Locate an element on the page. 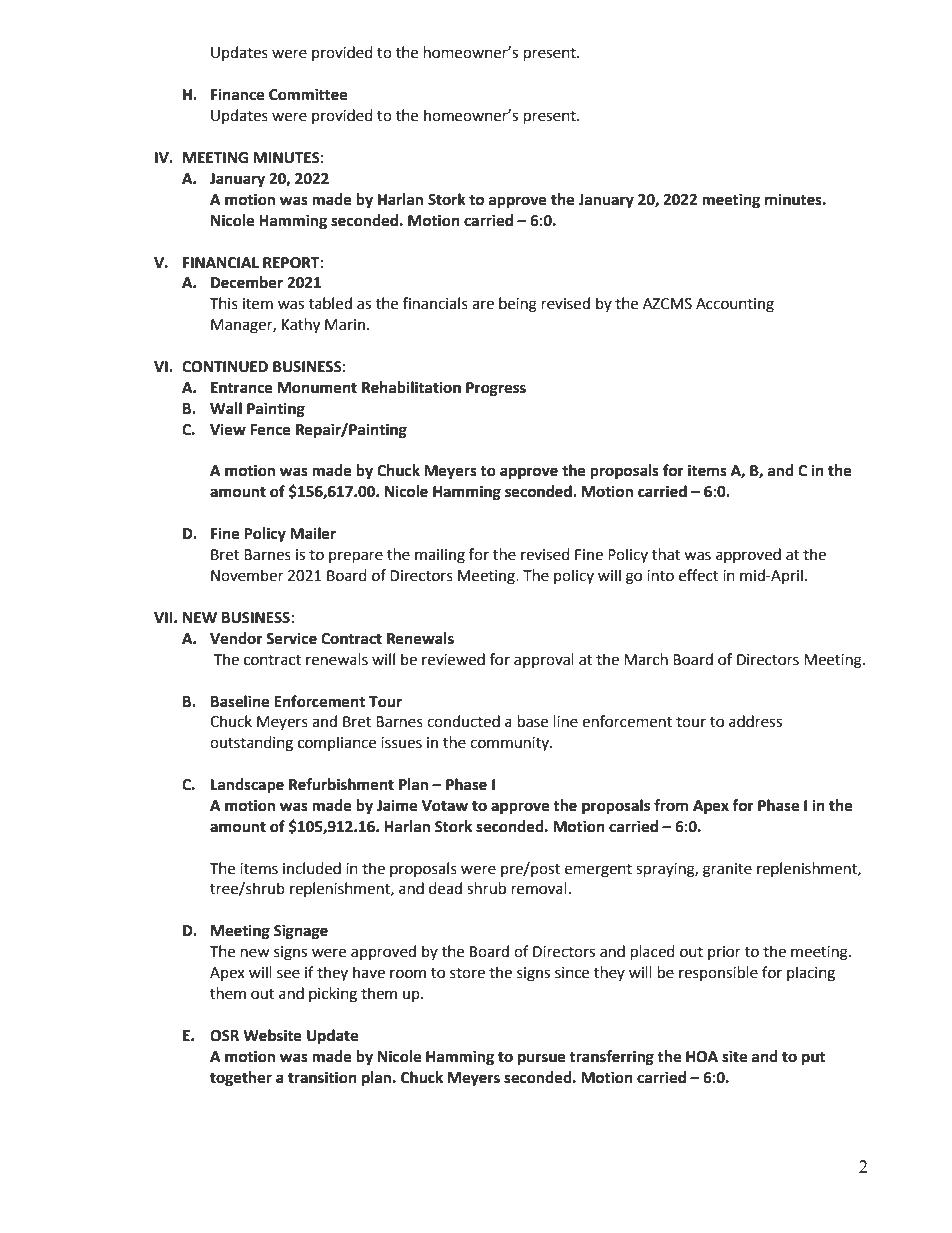  from is located at coordinates (671, 805).
